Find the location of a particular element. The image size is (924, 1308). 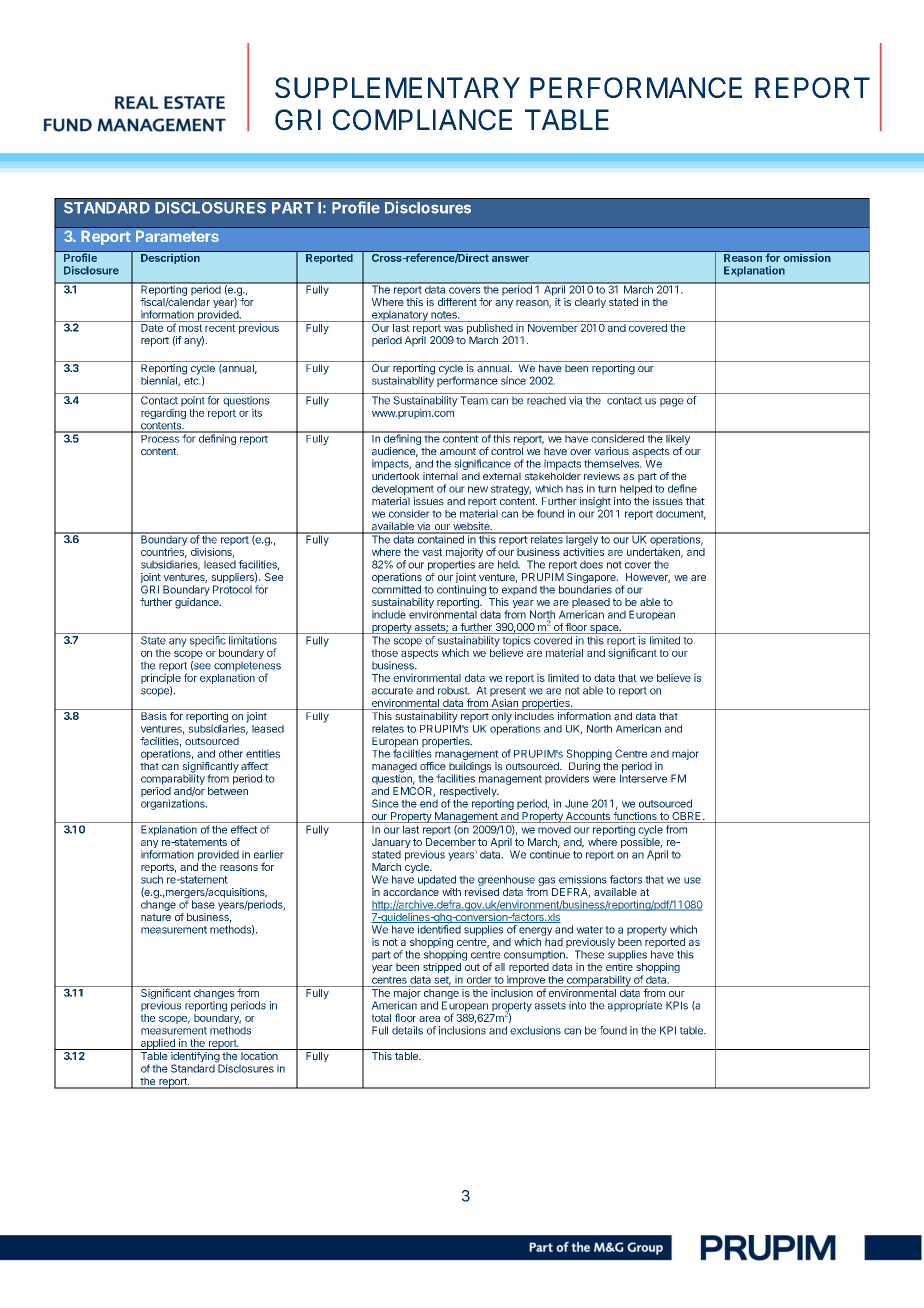

robust is located at coordinates (454, 690).
